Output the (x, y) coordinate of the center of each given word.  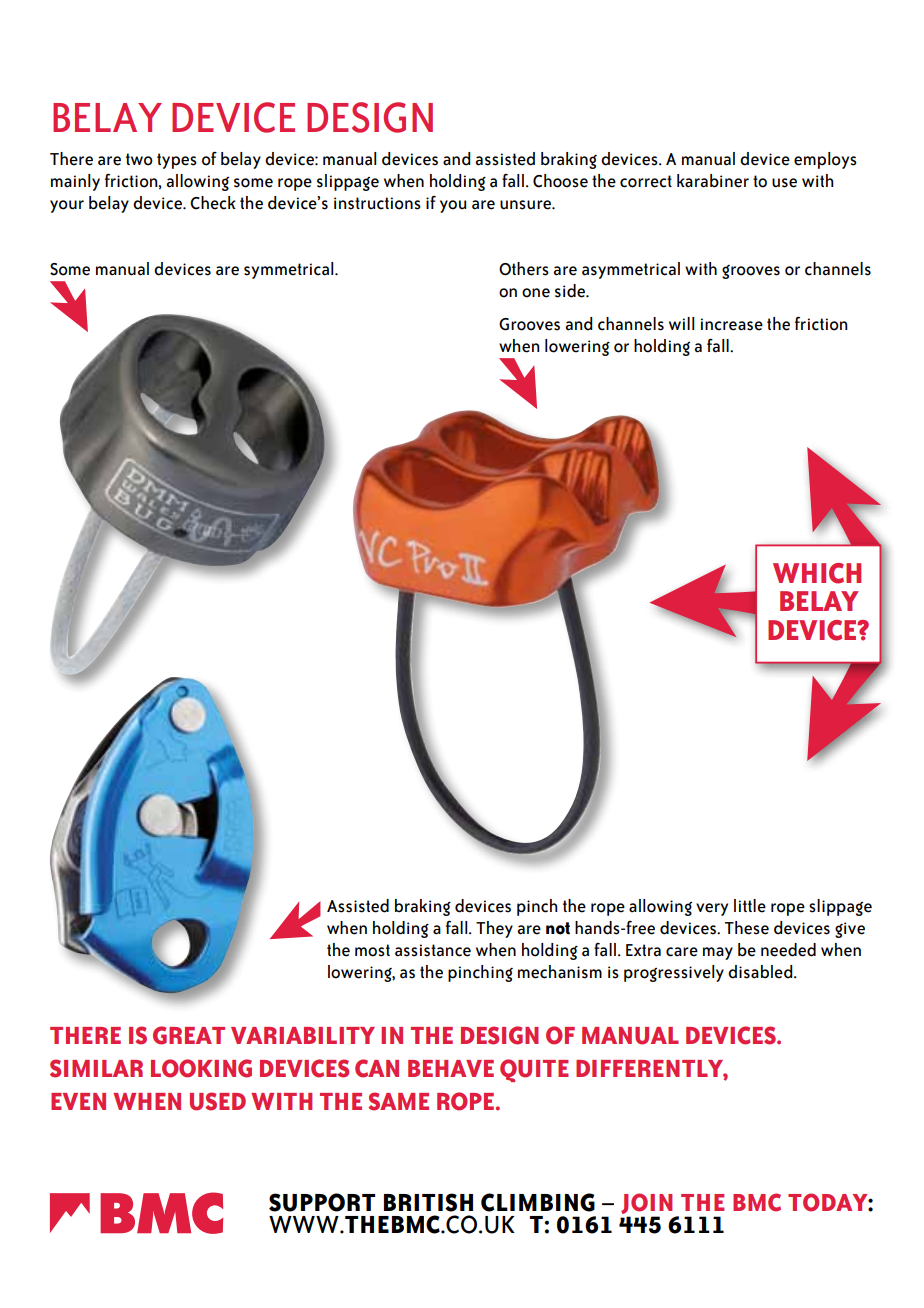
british (428, 1202)
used (218, 1101)
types (177, 161)
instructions (377, 203)
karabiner (713, 181)
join (646, 1203)
